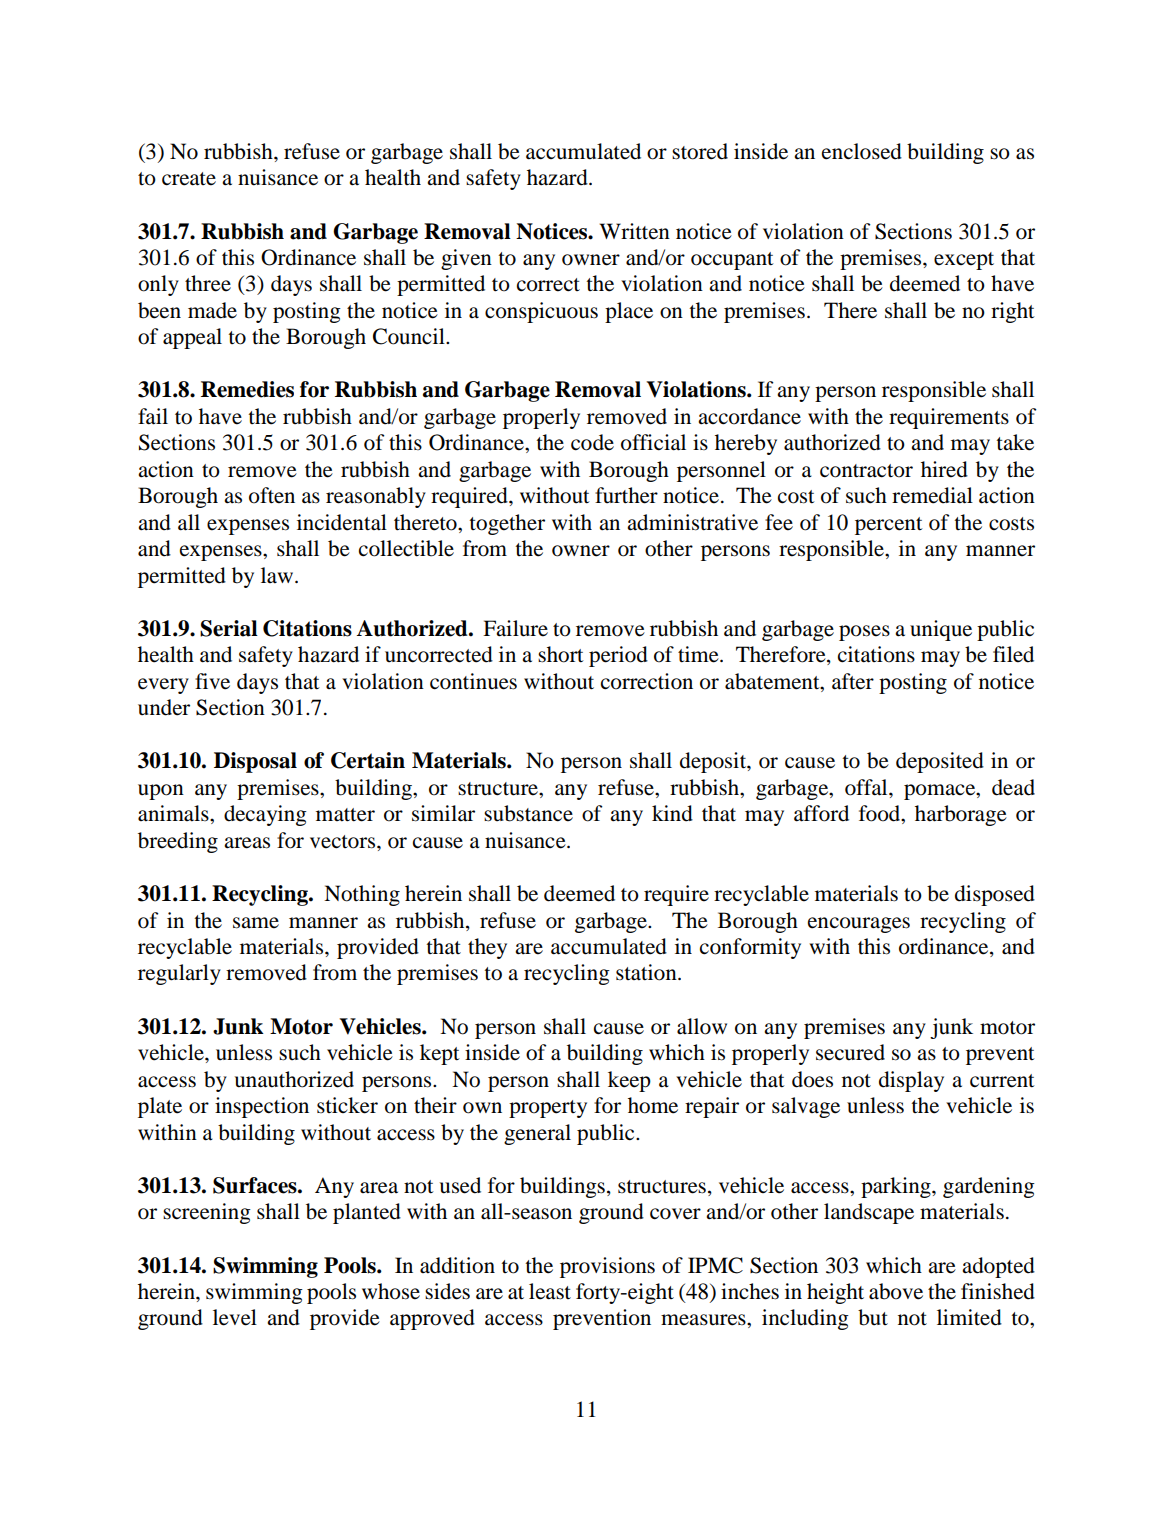 This document has width=1173, height=1518. I want to click on create, so click(189, 179).
